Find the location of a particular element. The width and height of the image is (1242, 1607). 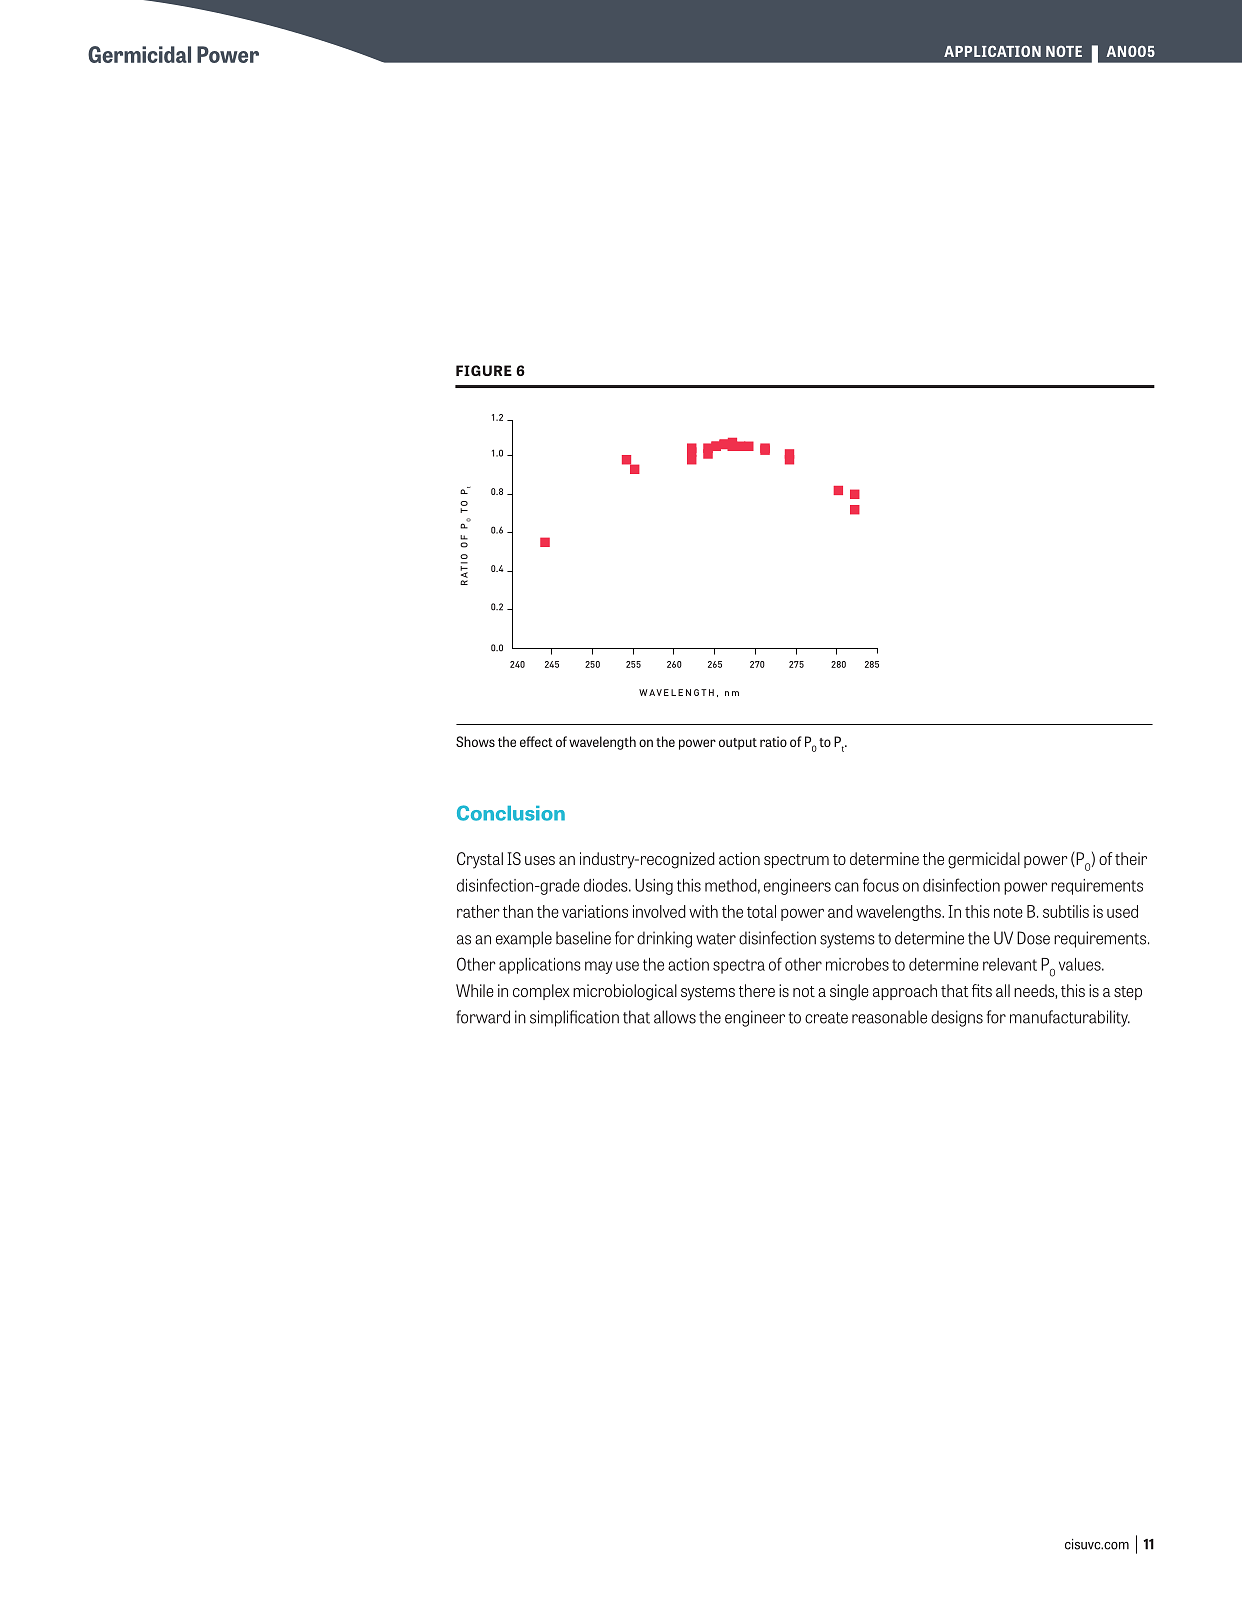

can is located at coordinates (847, 887).
